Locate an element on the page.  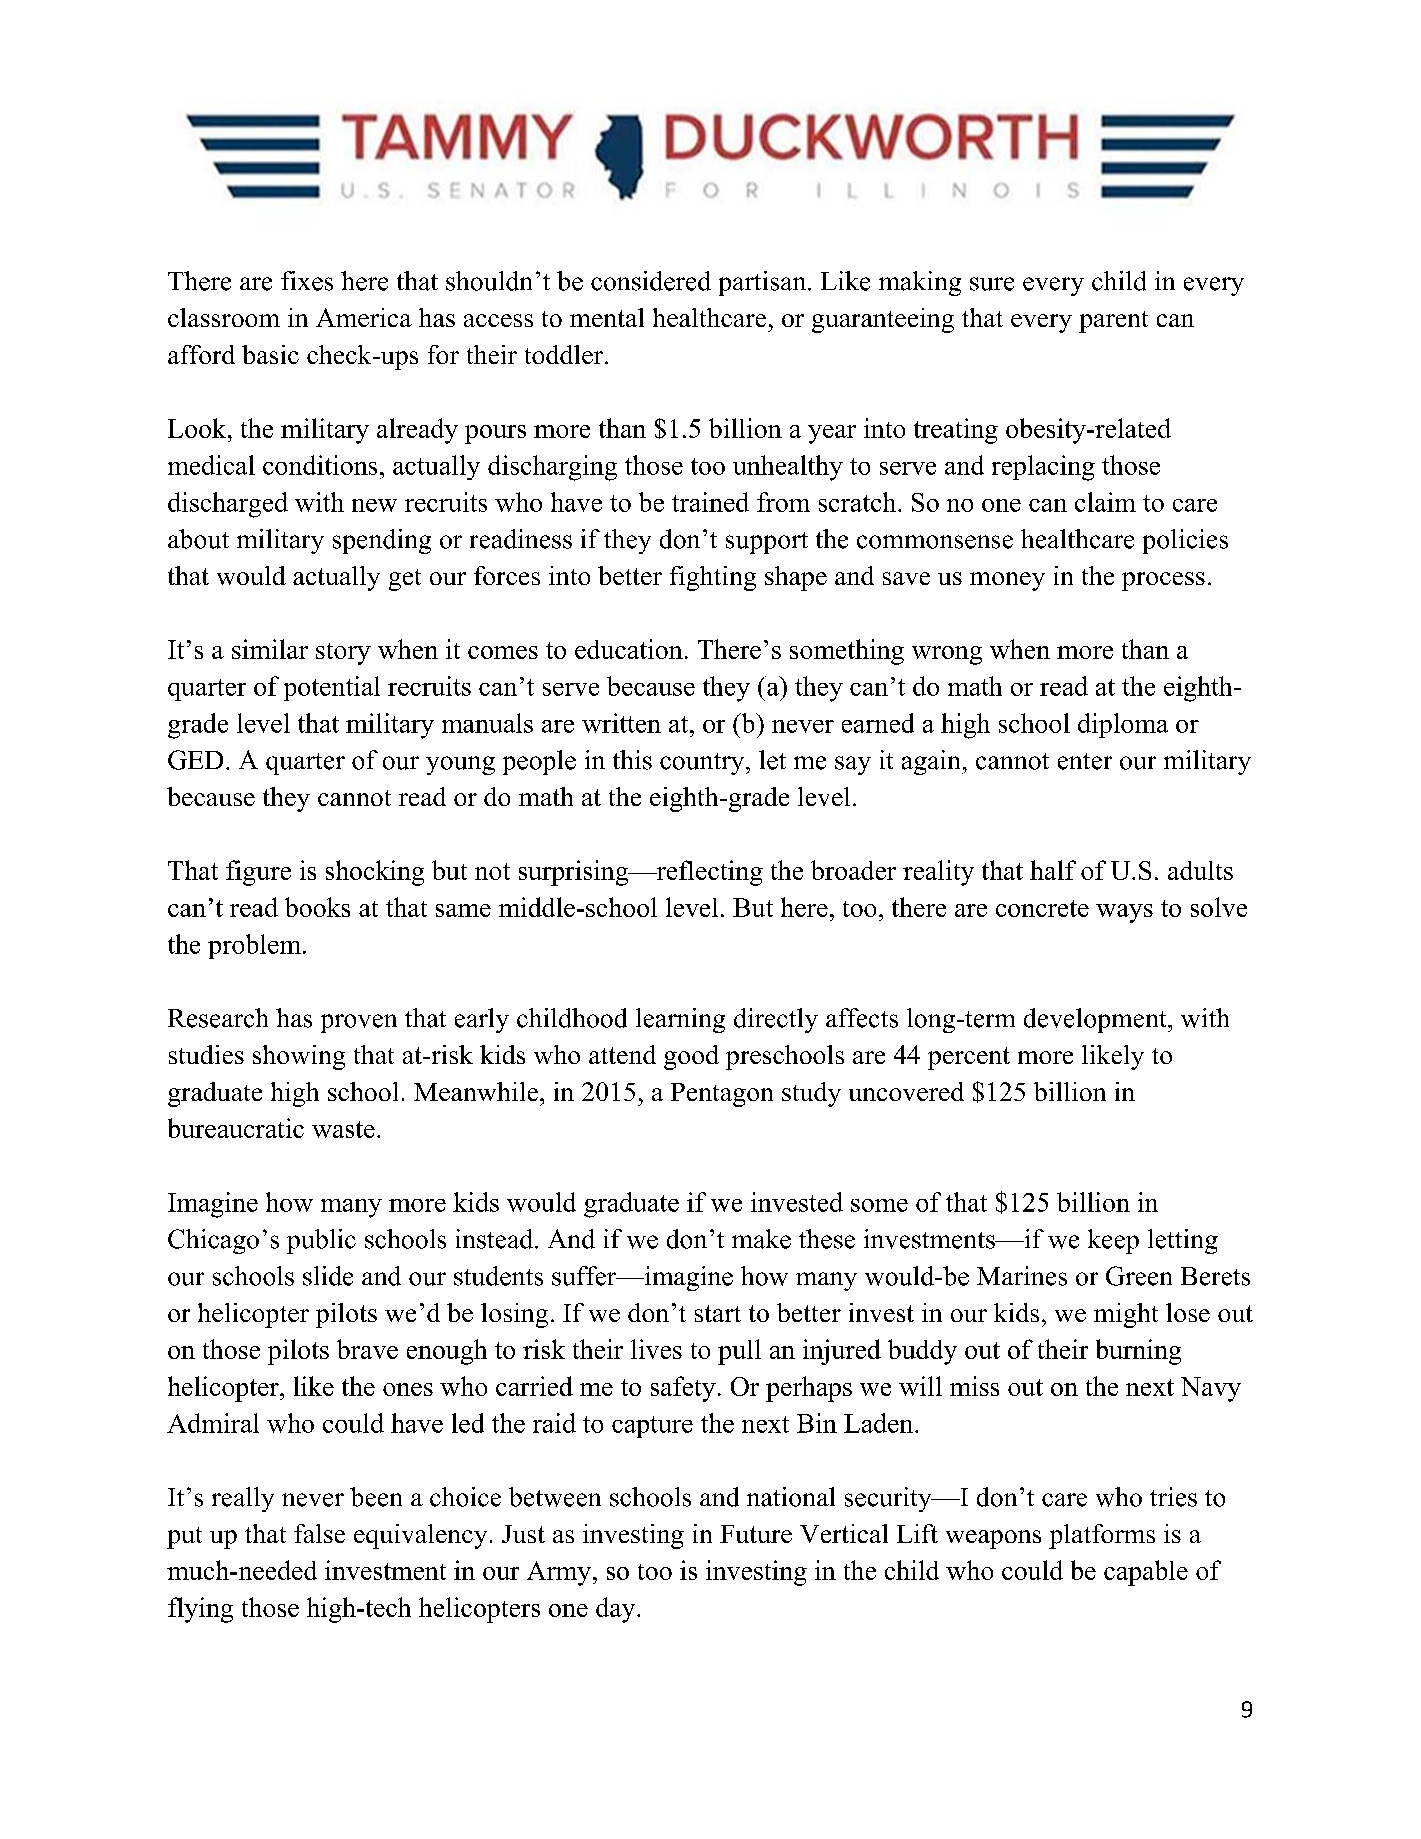
Future is located at coordinates (756, 1534).
